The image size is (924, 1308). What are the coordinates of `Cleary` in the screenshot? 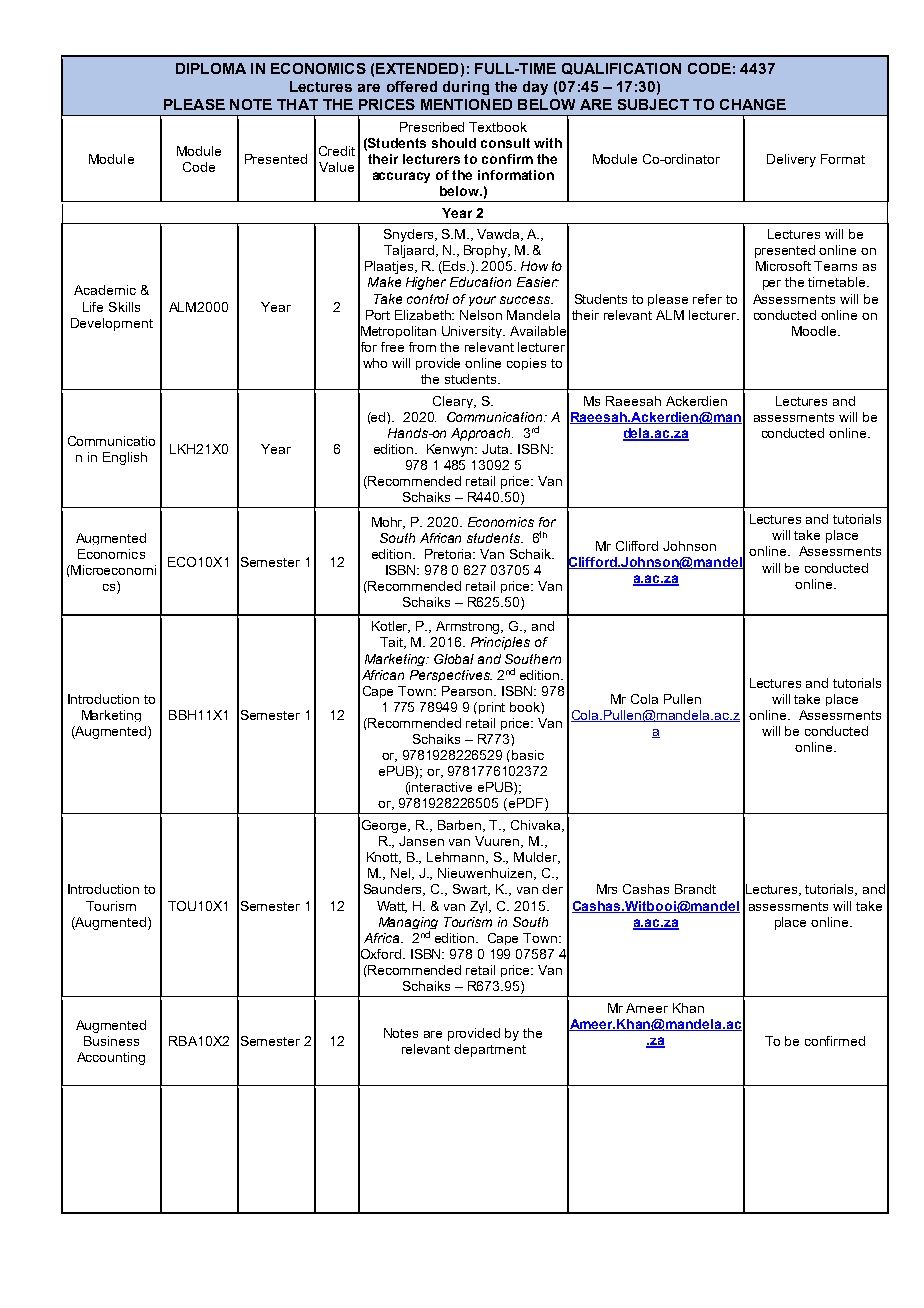 It's located at (454, 402).
